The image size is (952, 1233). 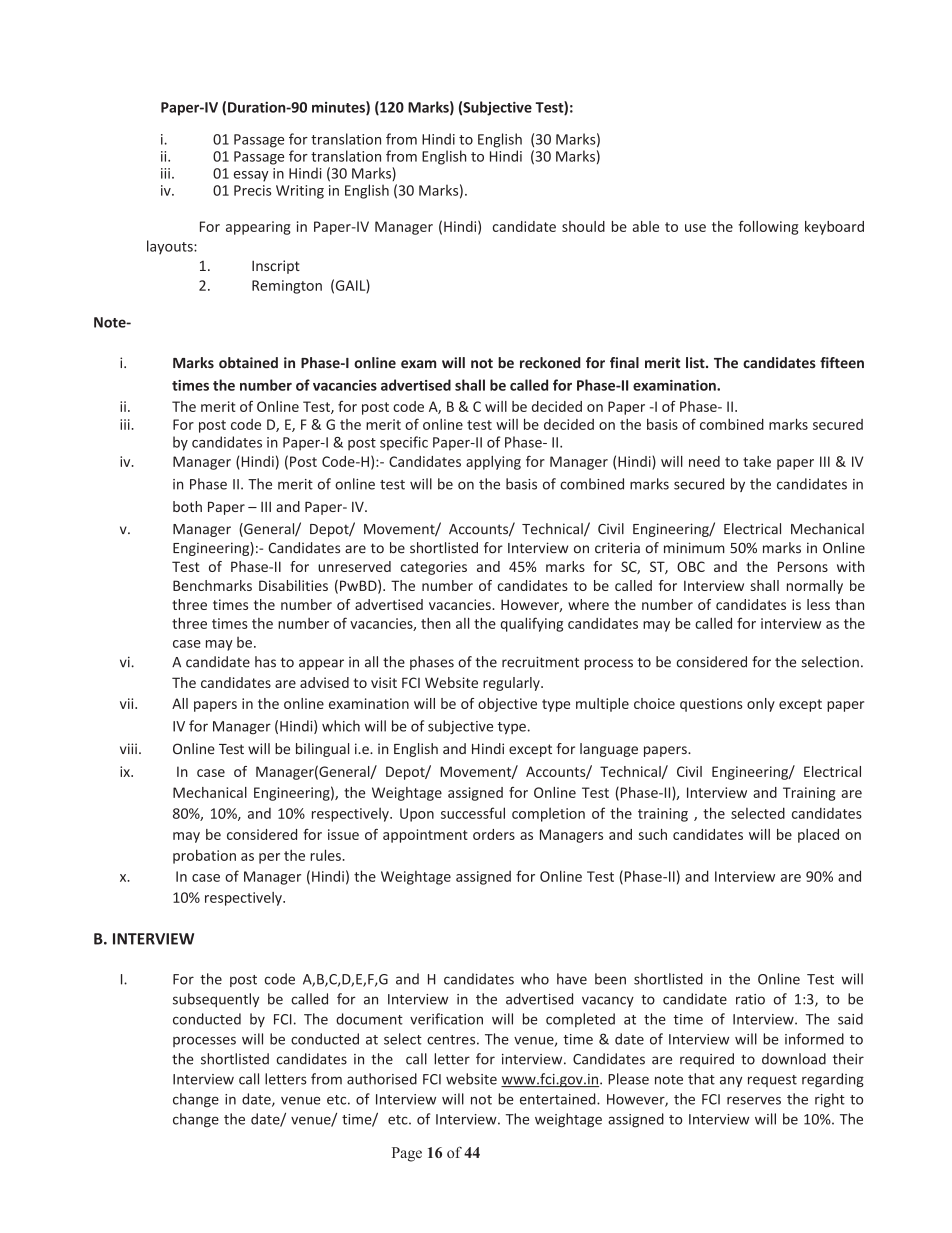 What do you see at coordinates (768, 228) in the document?
I see `following` at bounding box center [768, 228].
